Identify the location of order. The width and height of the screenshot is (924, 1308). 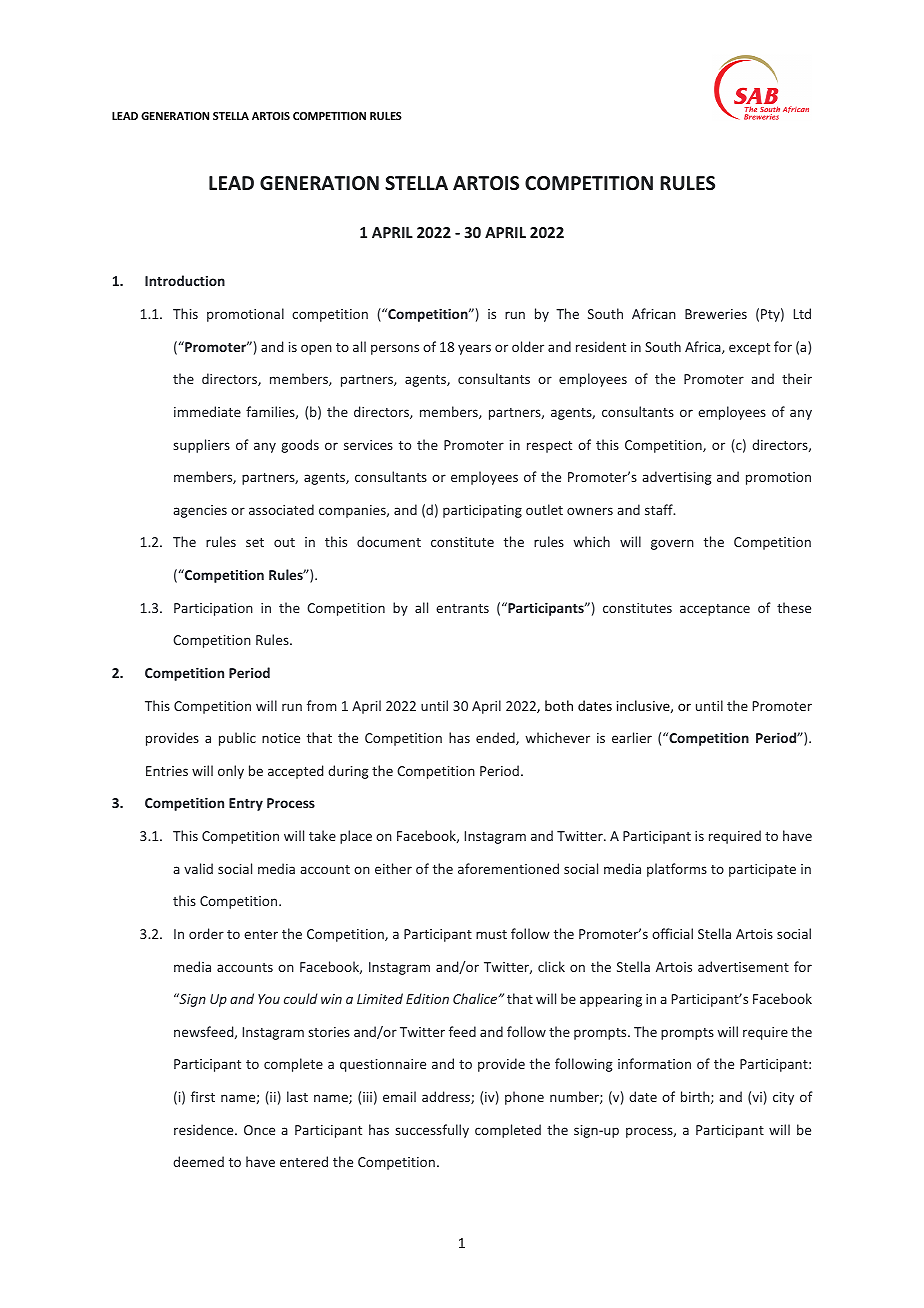
(206, 933).
